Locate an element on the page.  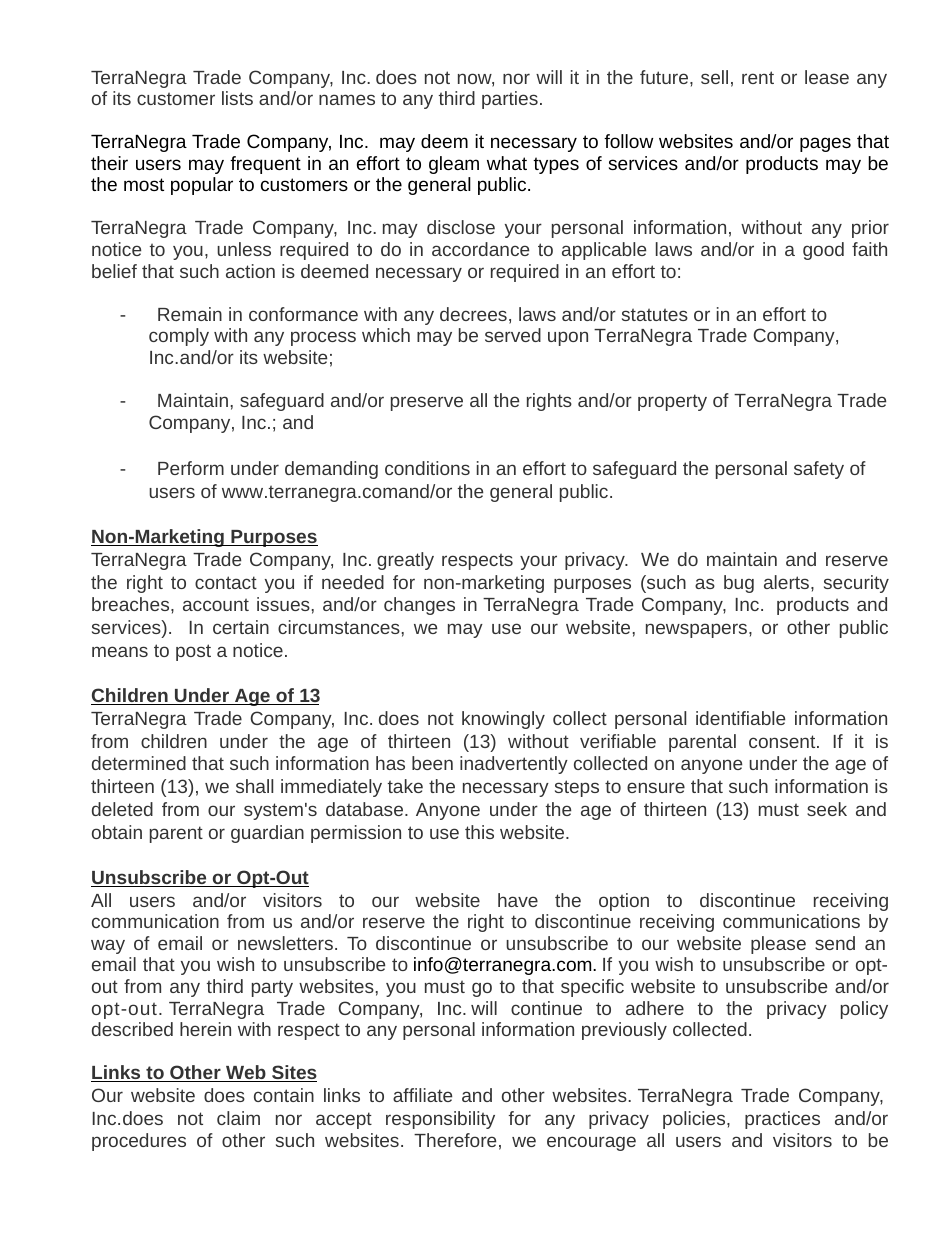
claim is located at coordinates (238, 1118).
